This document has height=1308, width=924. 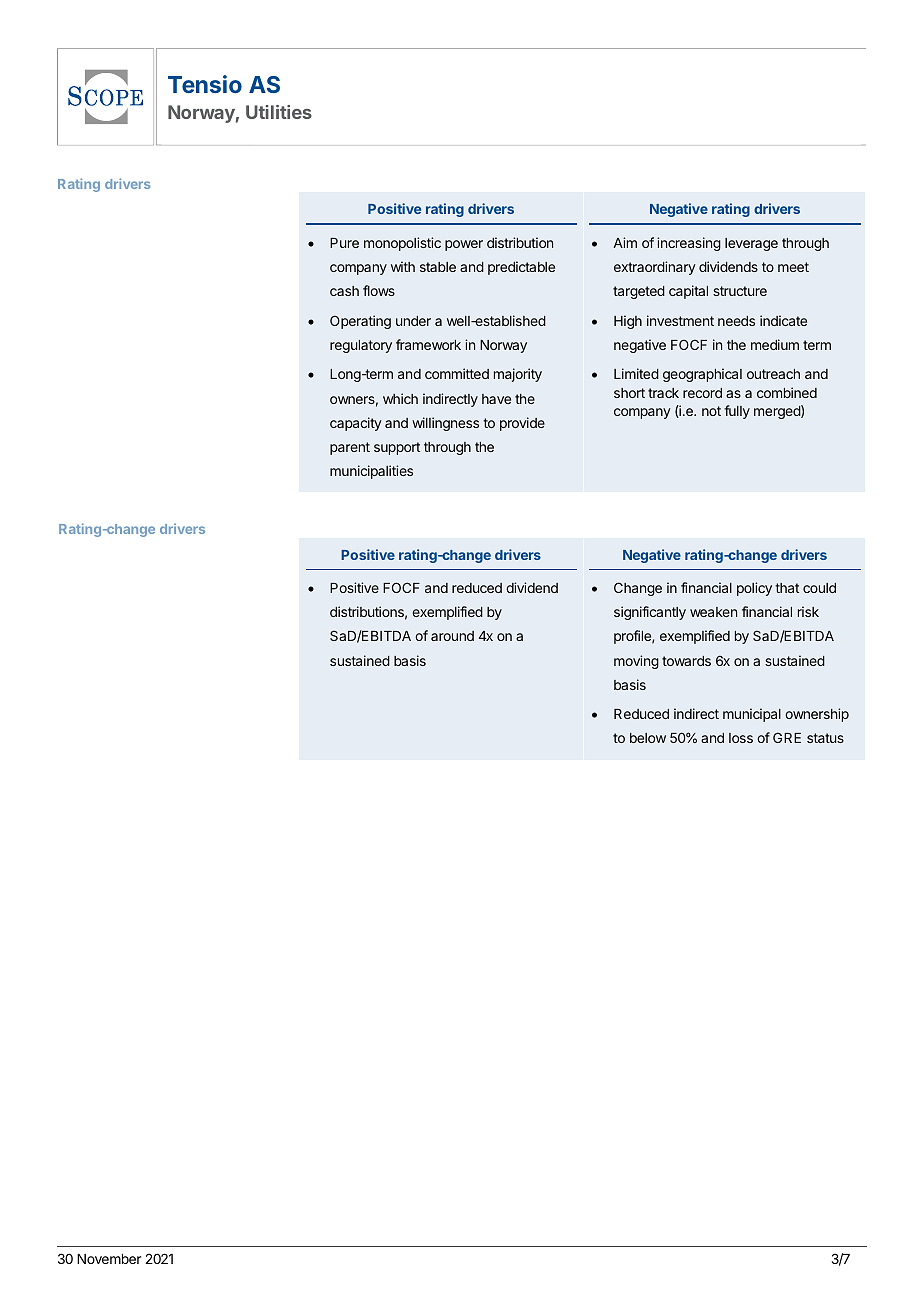 What do you see at coordinates (686, 661) in the document?
I see `towards` at bounding box center [686, 661].
